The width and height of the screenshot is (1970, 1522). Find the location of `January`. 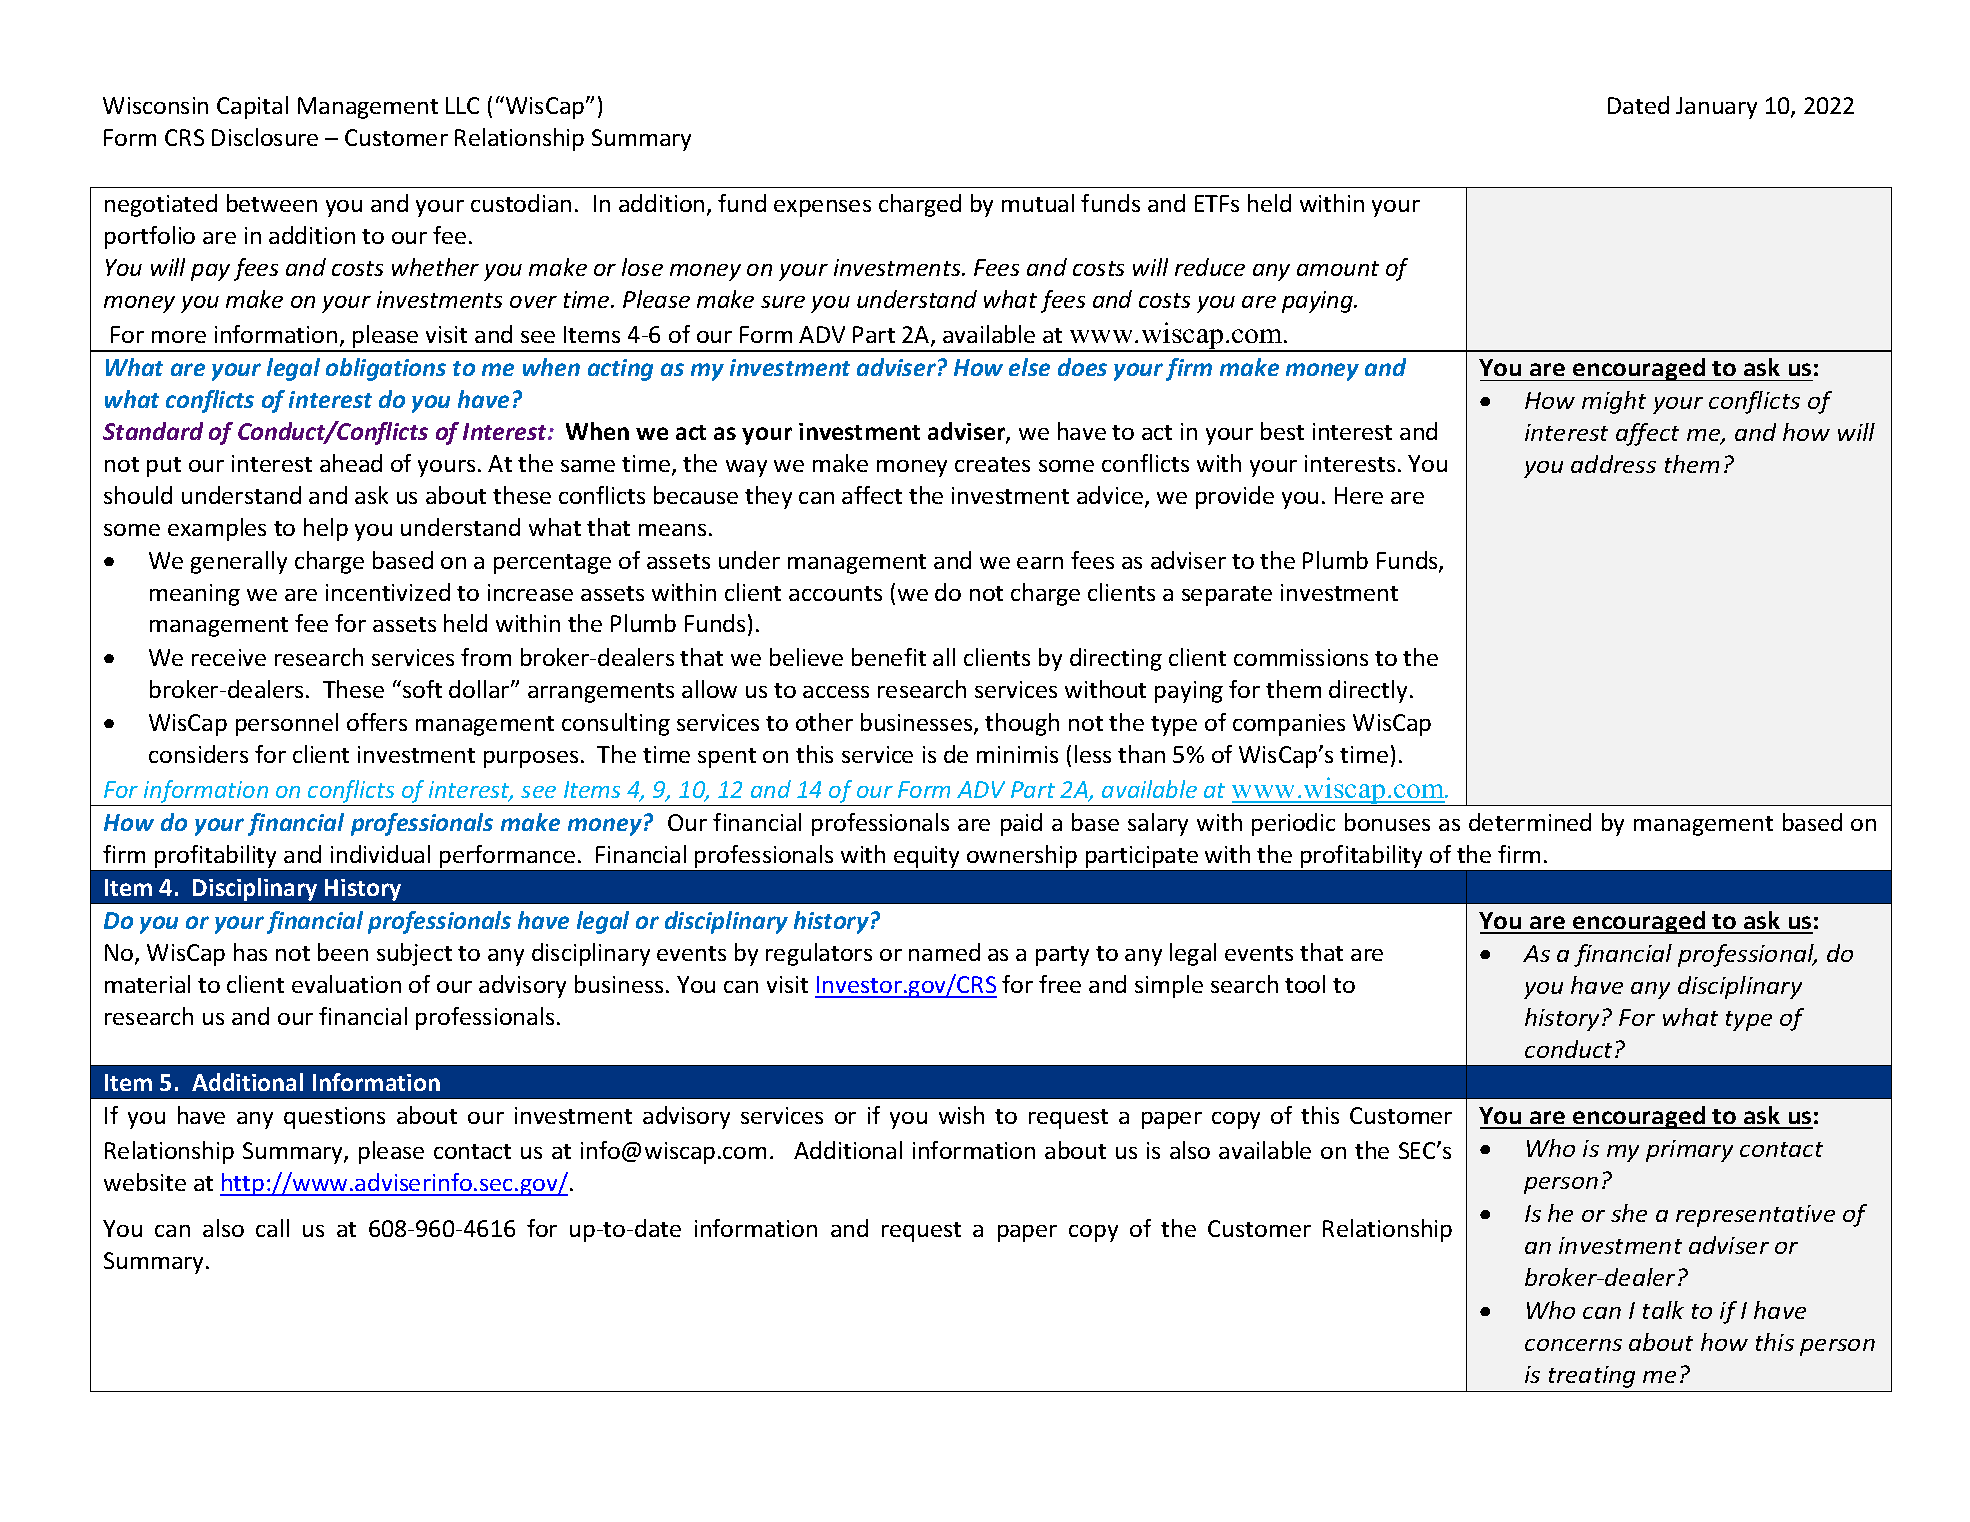

January is located at coordinates (1716, 108).
